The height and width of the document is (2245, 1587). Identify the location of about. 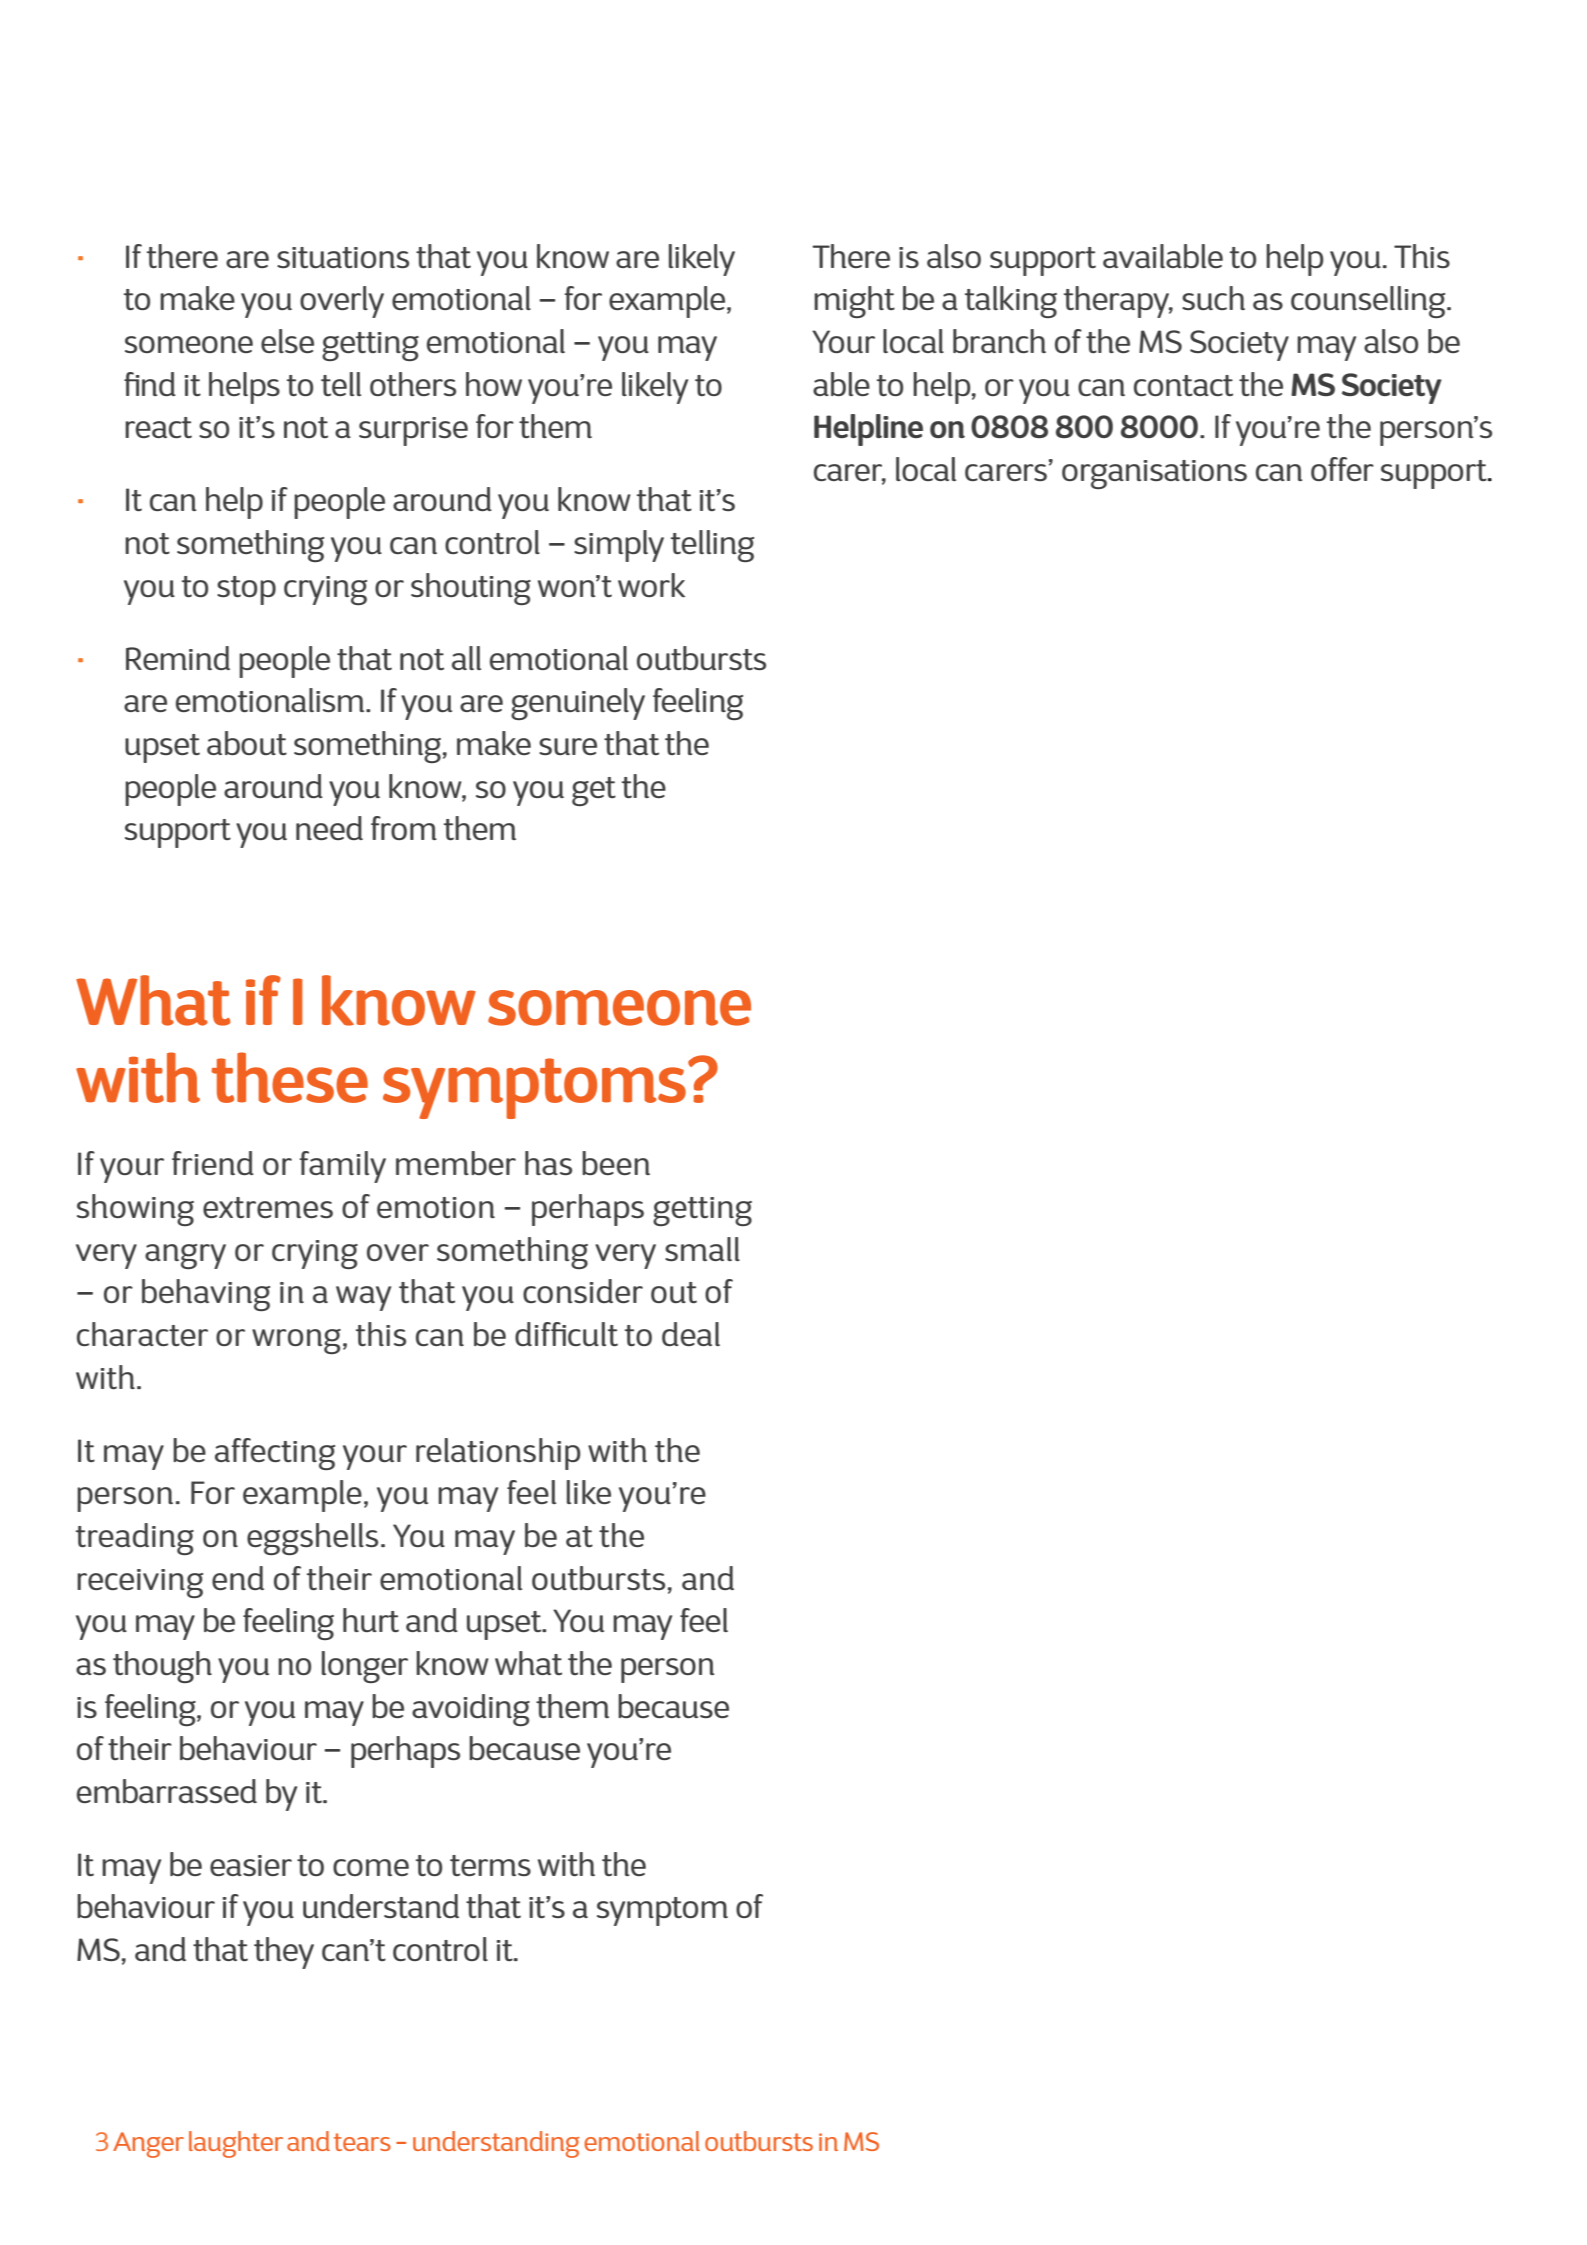
(247, 743).
